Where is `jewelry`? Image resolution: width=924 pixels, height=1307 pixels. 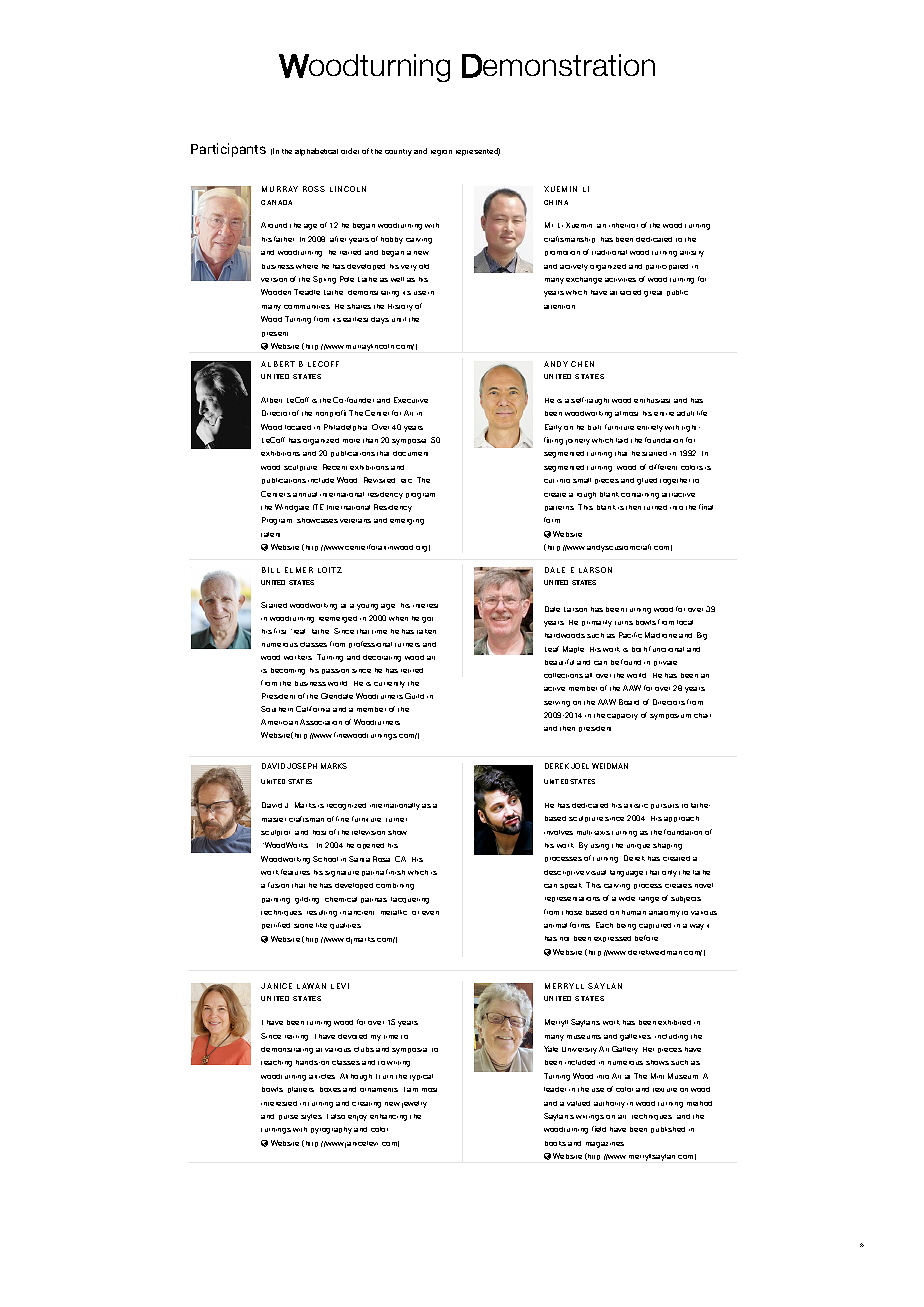 jewelry is located at coordinates (414, 1104).
